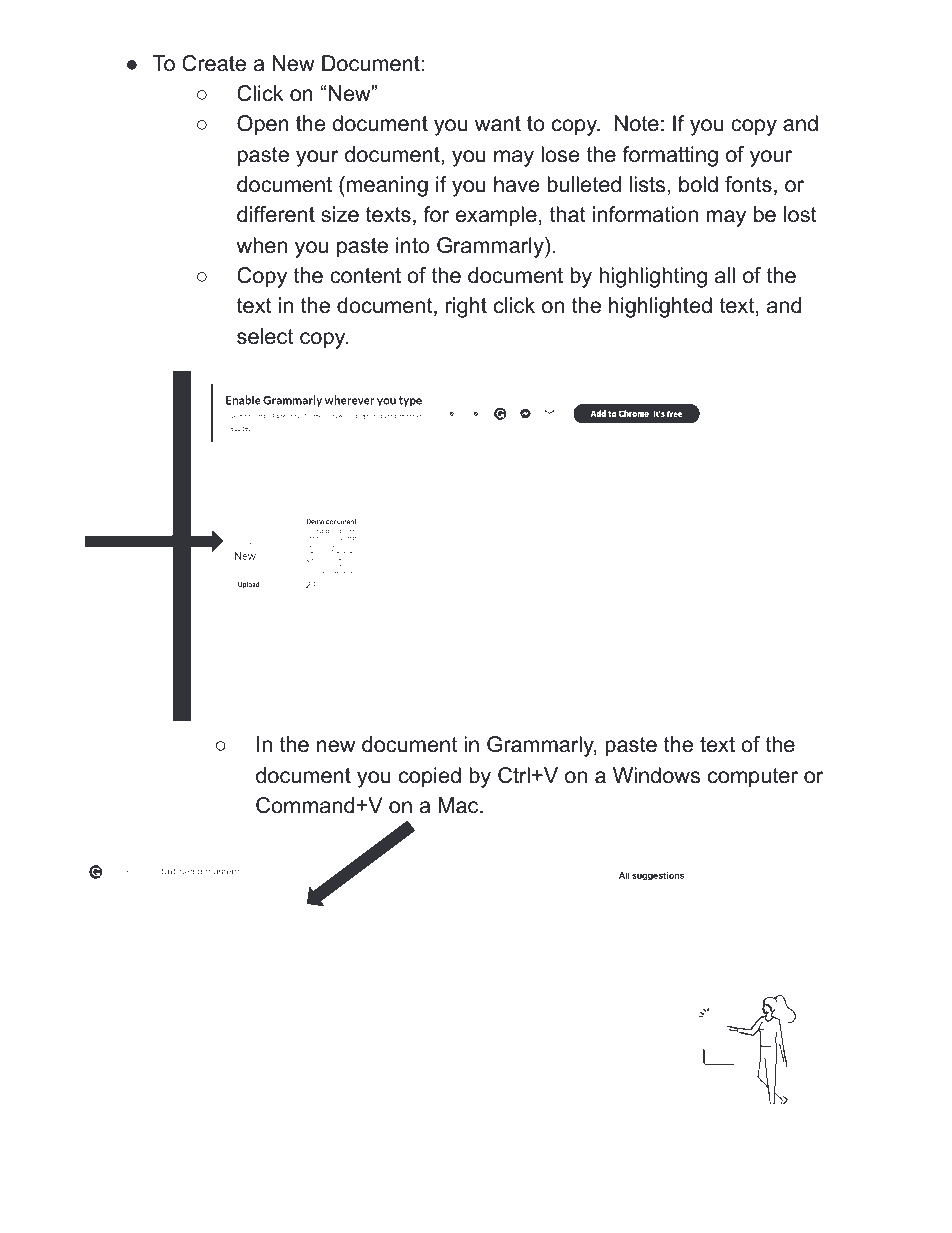 Image resolution: width=952 pixels, height=1233 pixels. What do you see at coordinates (466, 307) in the page?
I see `right` at bounding box center [466, 307].
